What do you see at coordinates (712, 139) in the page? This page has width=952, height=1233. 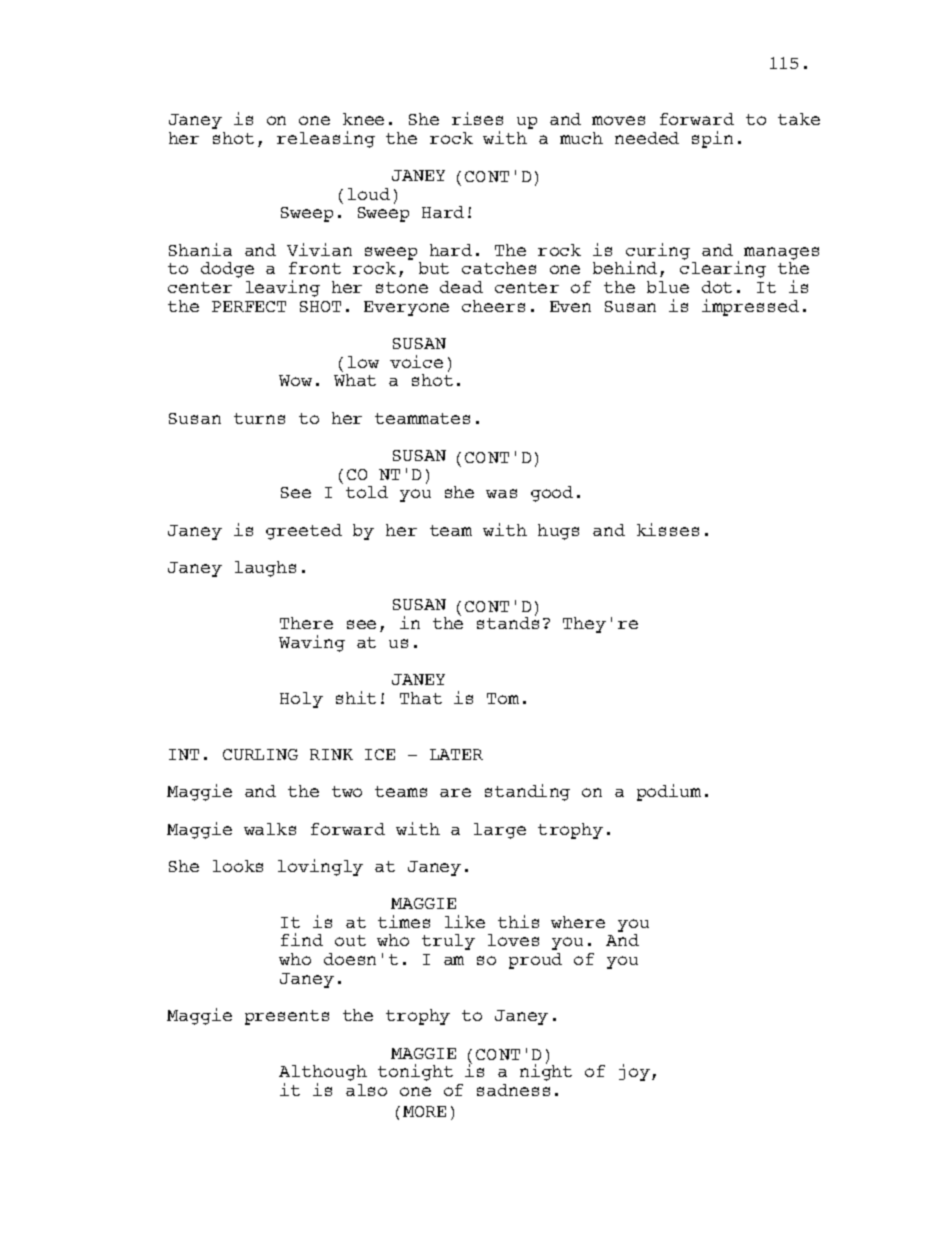 I see `spin` at bounding box center [712, 139].
